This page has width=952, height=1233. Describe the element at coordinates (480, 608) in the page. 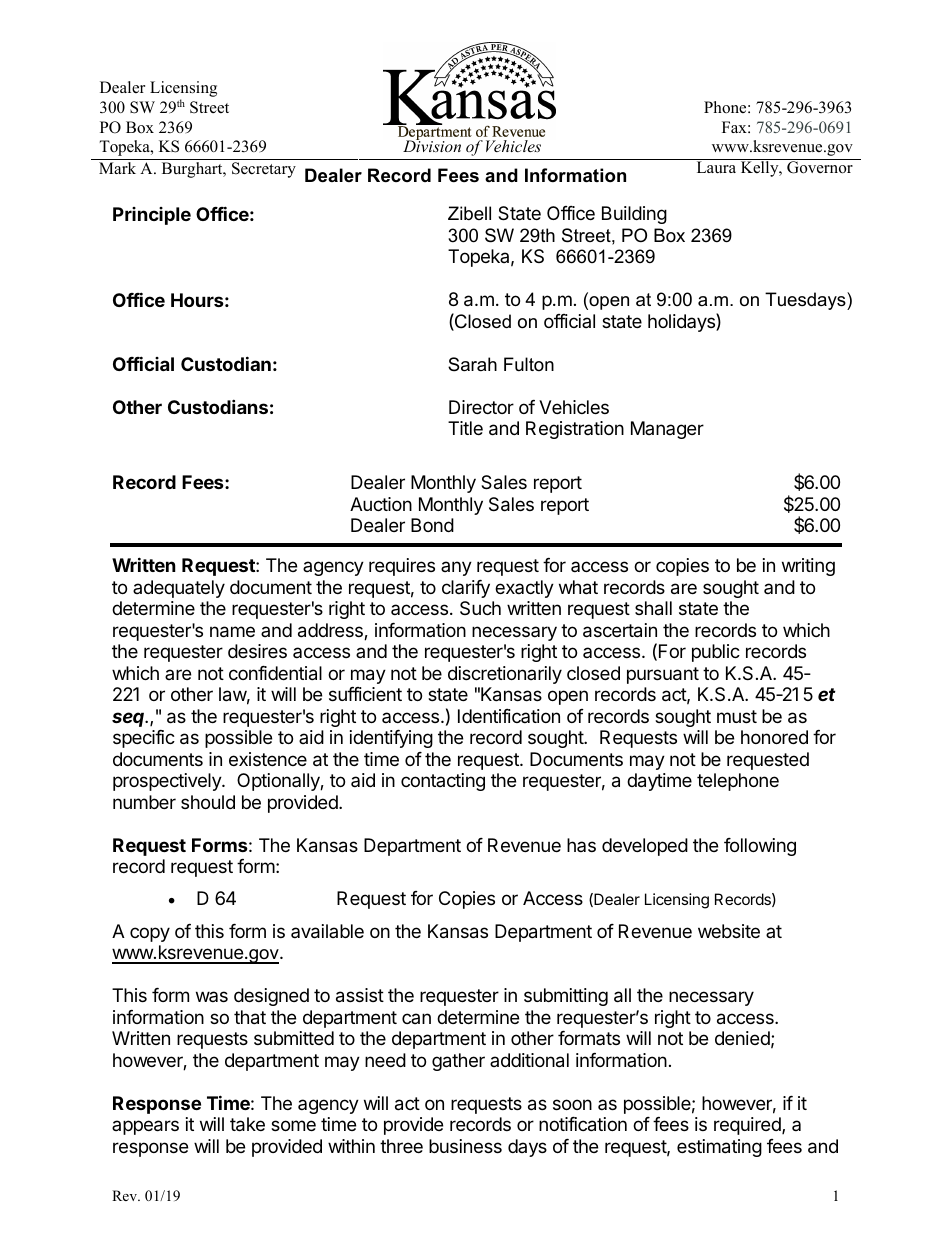

I see `Such` at that location.
